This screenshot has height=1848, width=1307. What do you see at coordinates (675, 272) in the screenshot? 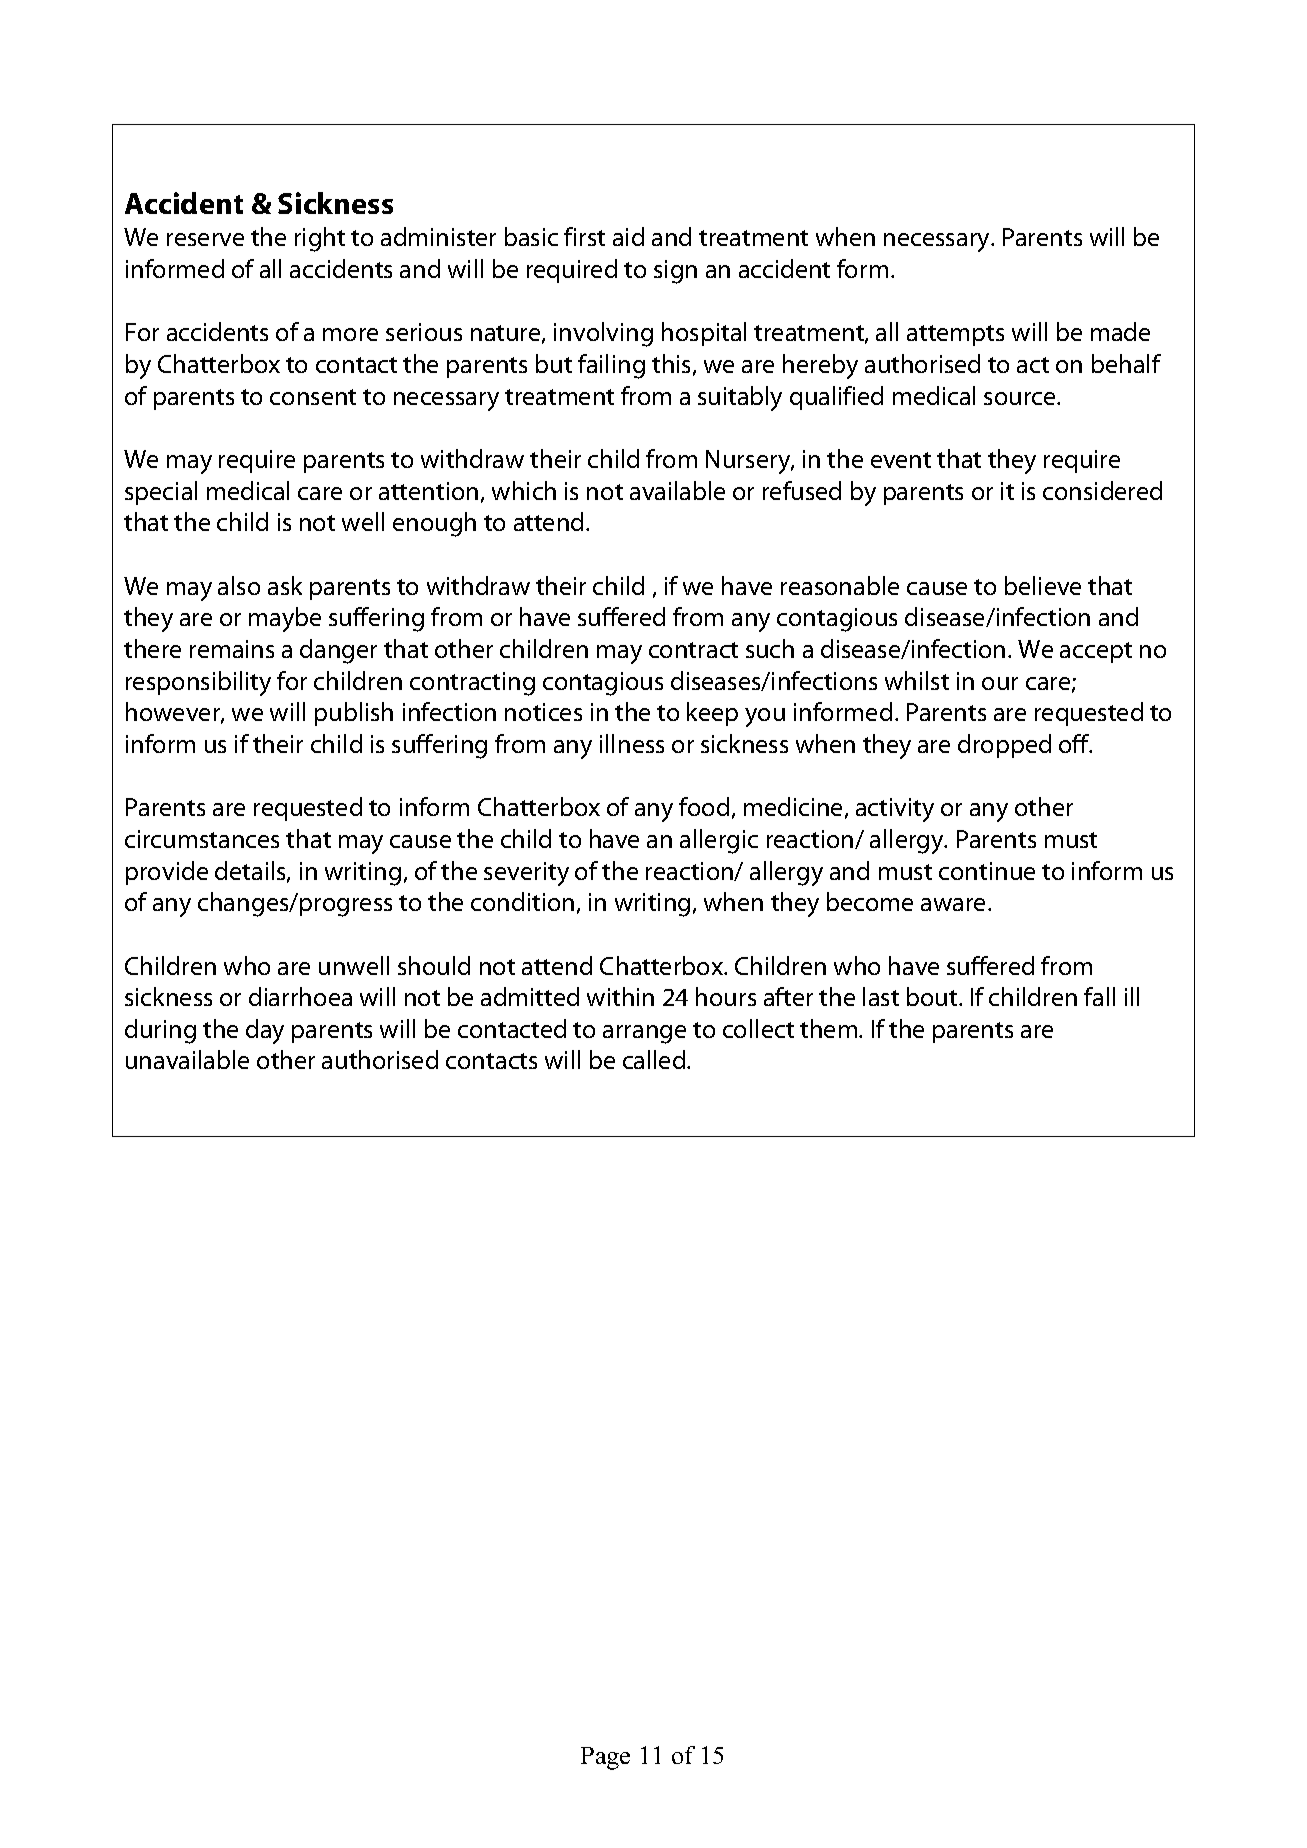
I see `sign` at bounding box center [675, 272].
